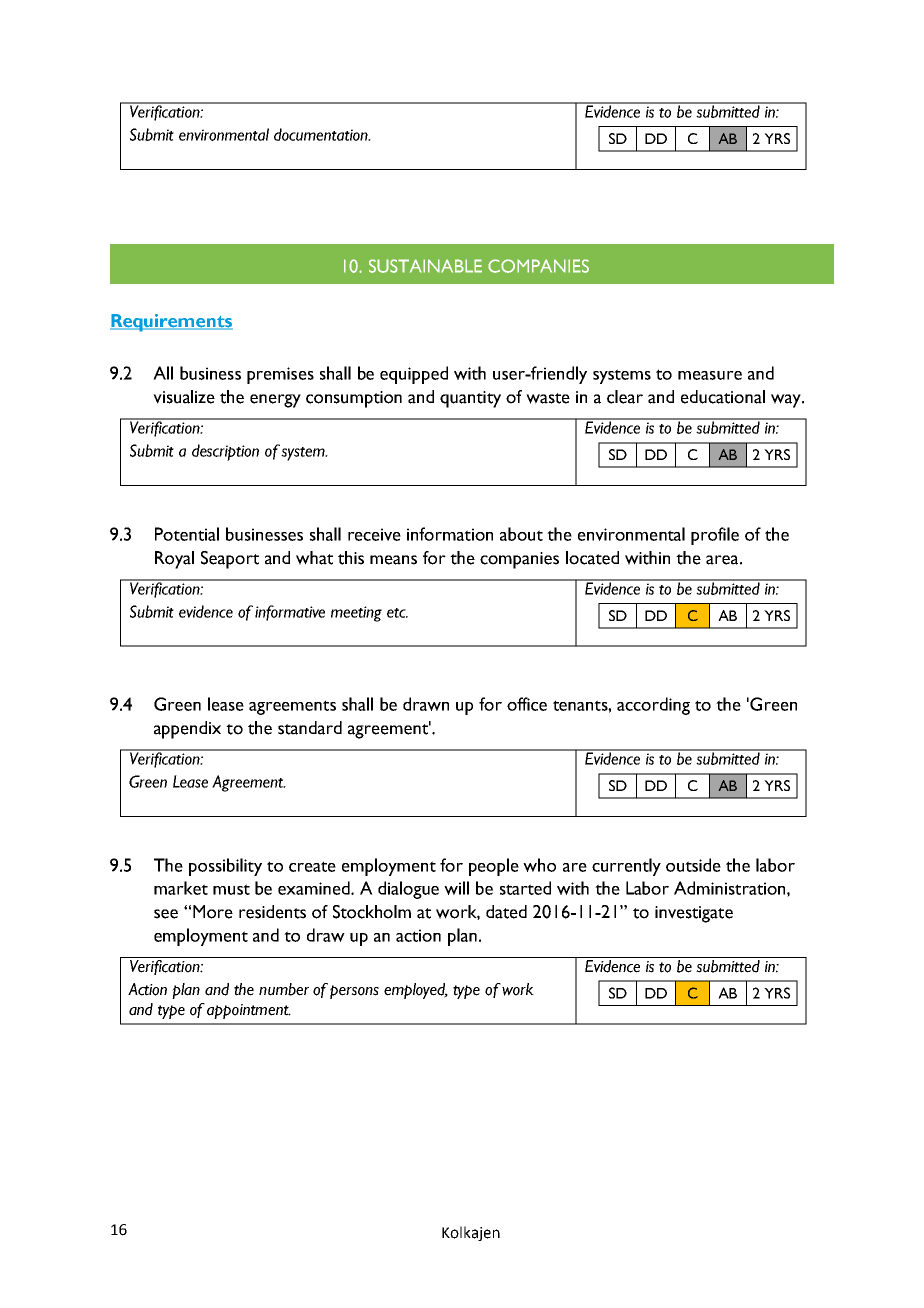 This screenshot has width=924, height=1308. What do you see at coordinates (187, 730) in the screenshot?
I see `appendix` at bounding box center [187, 730].
